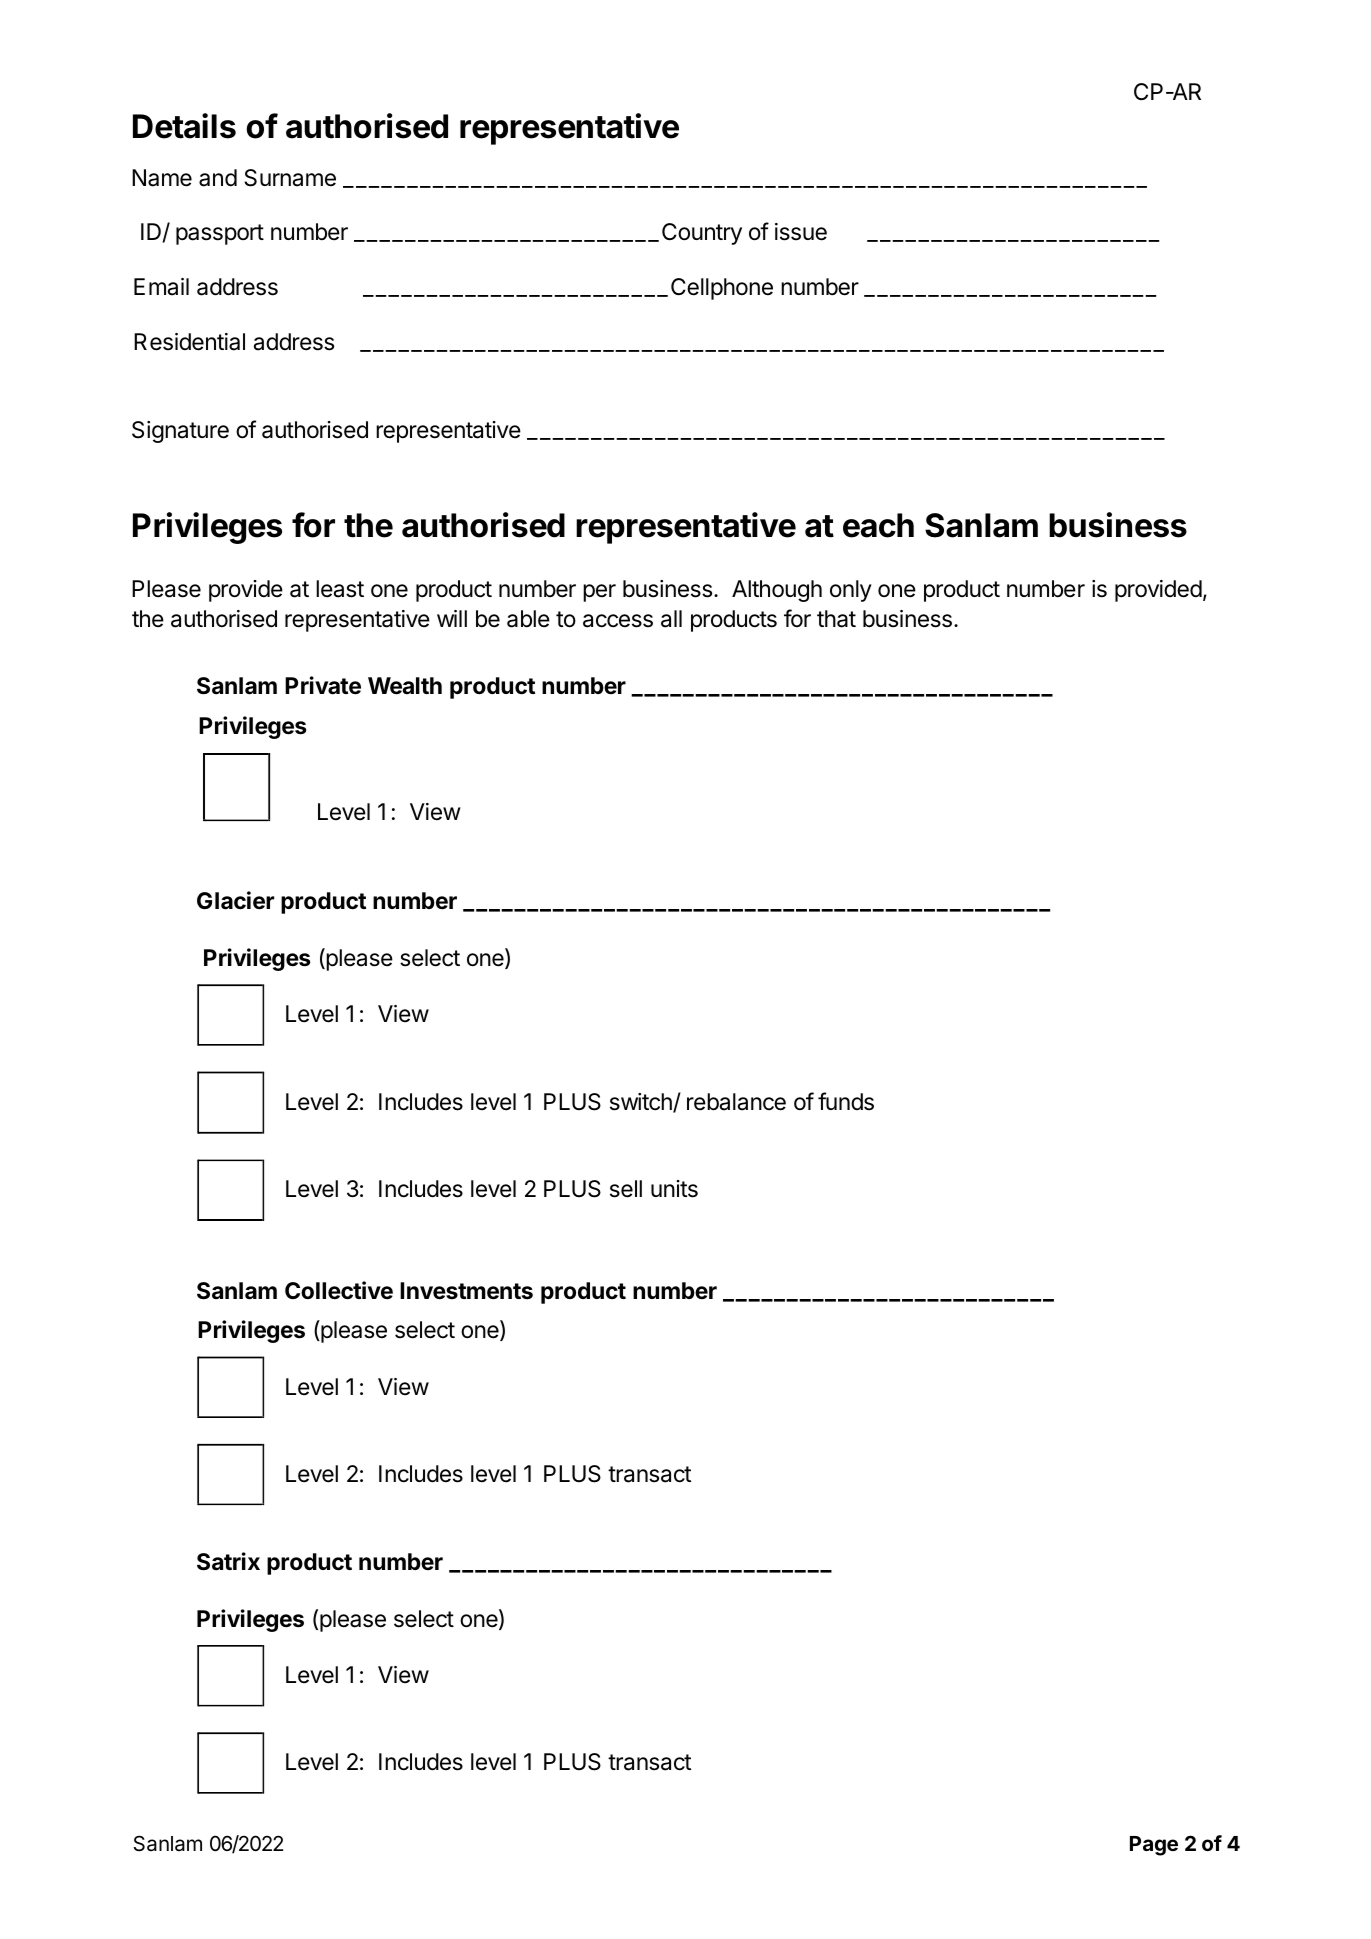  What do you see at coordinates (1154, 1846) in the page?
I see `Page` at bounding box center [1154, 1846].
